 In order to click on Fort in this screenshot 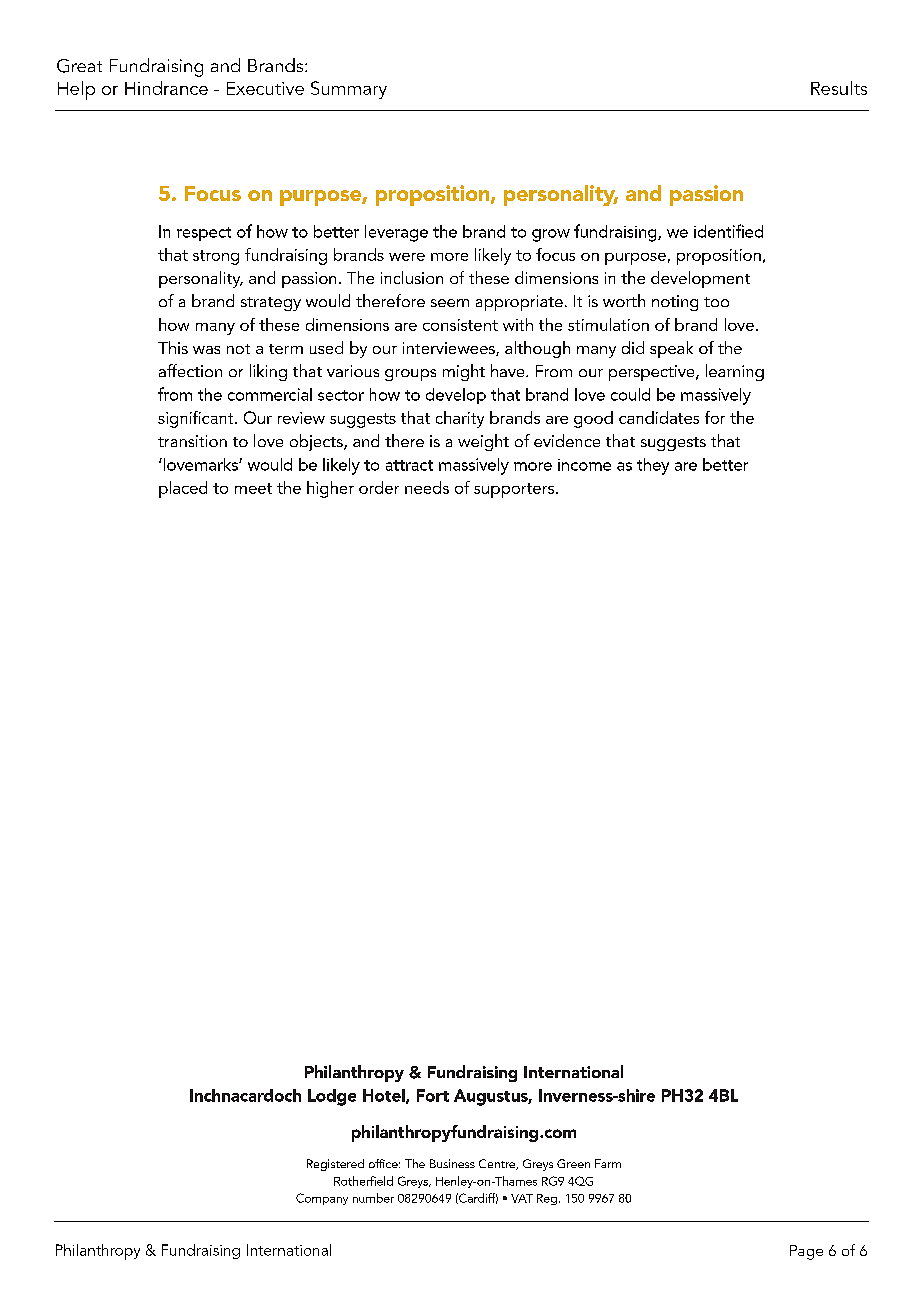, I will do `click(433, 1095)`.
